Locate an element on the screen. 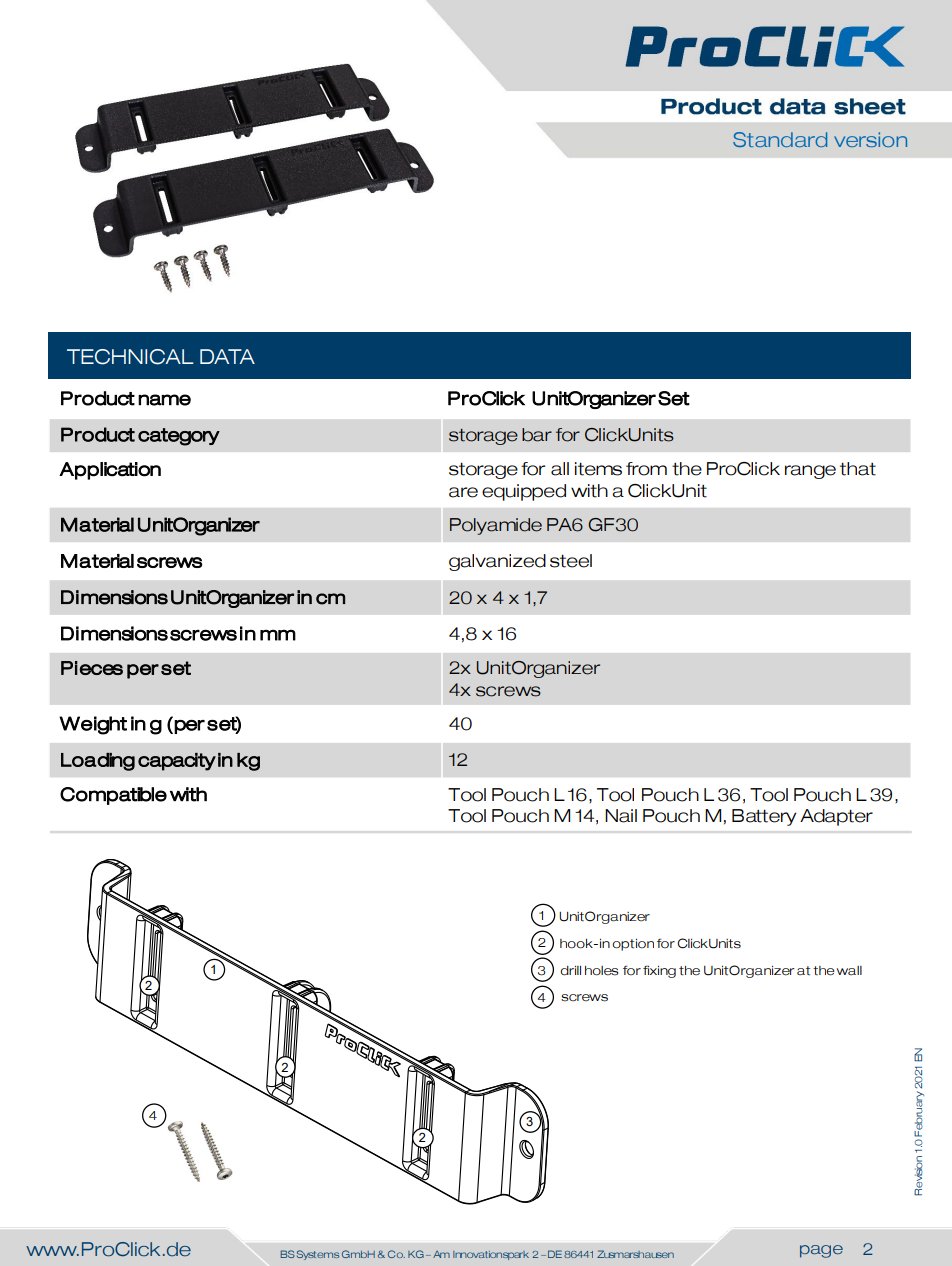  Systems is located at coordinates (318, 1255).
